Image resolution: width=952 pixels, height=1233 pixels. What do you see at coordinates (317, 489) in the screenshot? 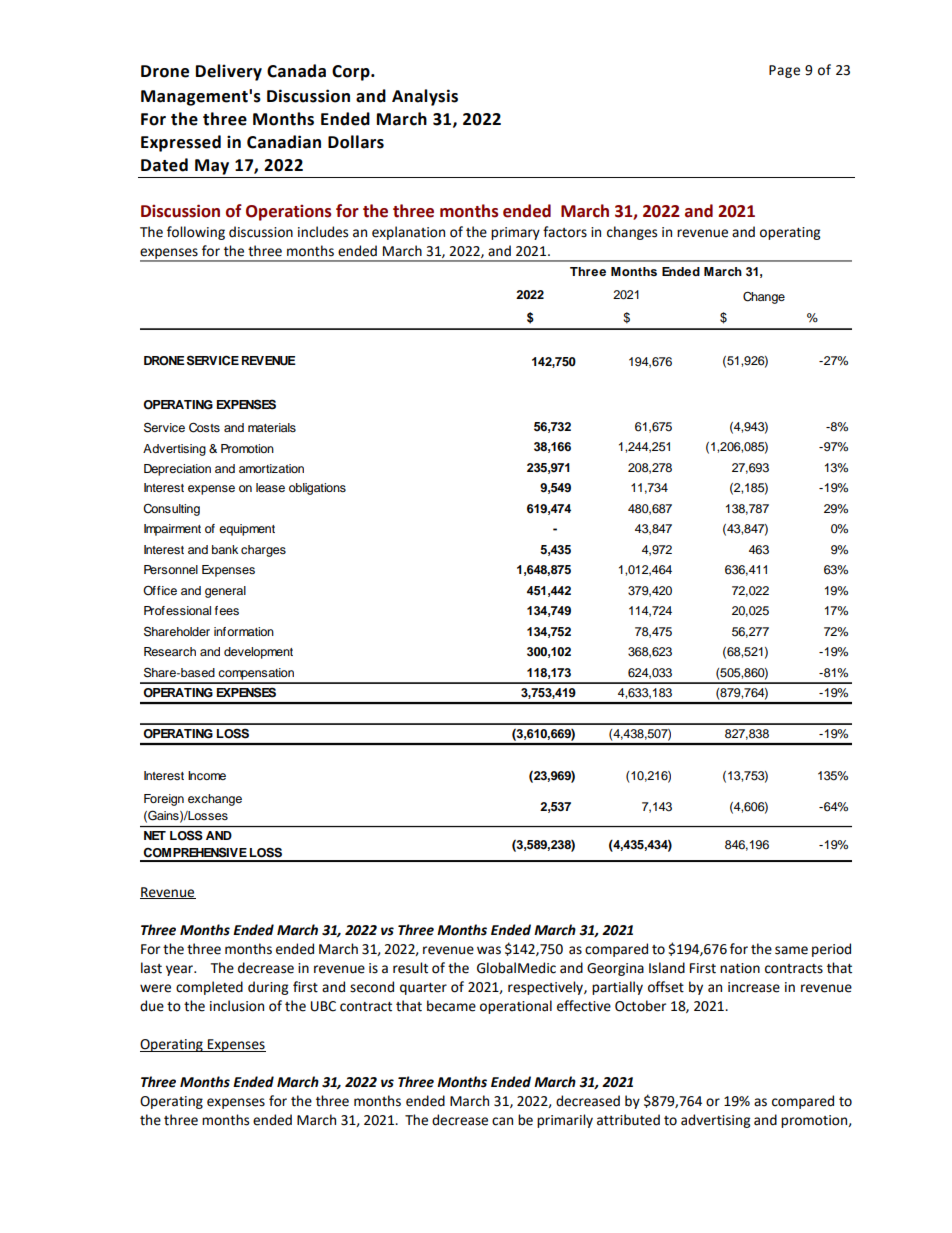
I see `obligations` at bounding box center [317, 489].
